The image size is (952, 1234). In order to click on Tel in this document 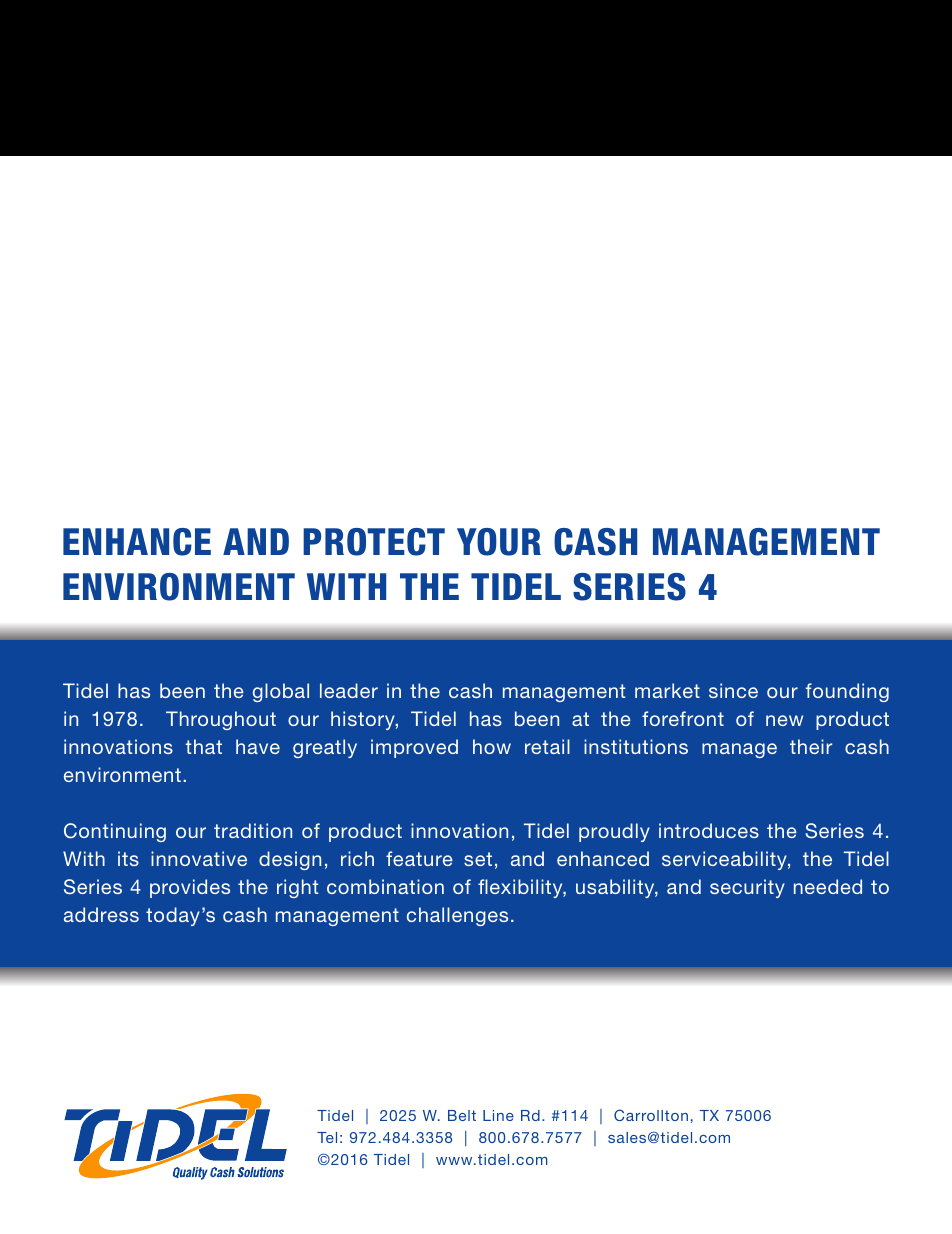, I will do `click(327, 1137)`.
